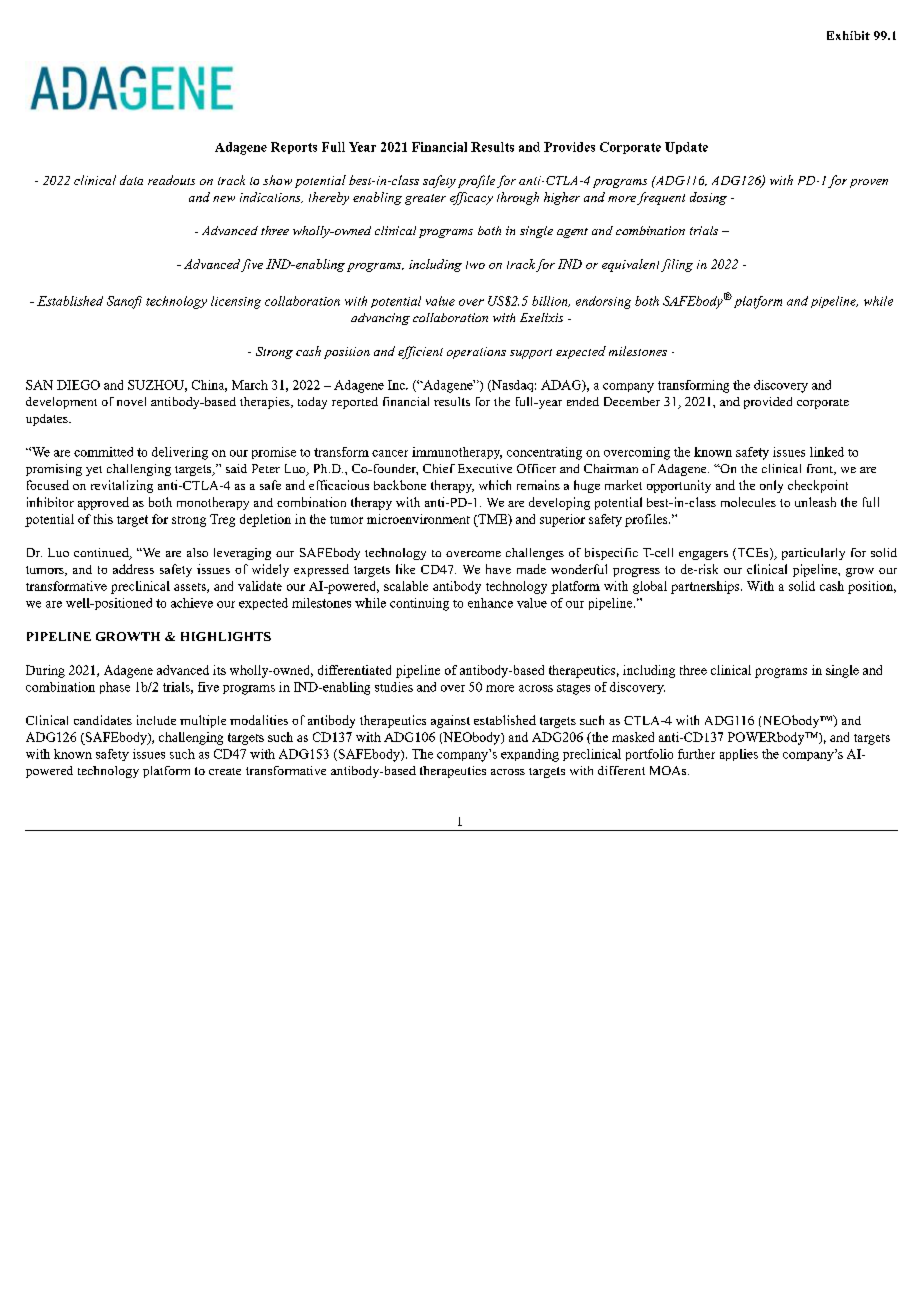  What do you see at coordinates (192, 603) in the screenshot?
I see `achieve` at bounding box center [192, 603].
